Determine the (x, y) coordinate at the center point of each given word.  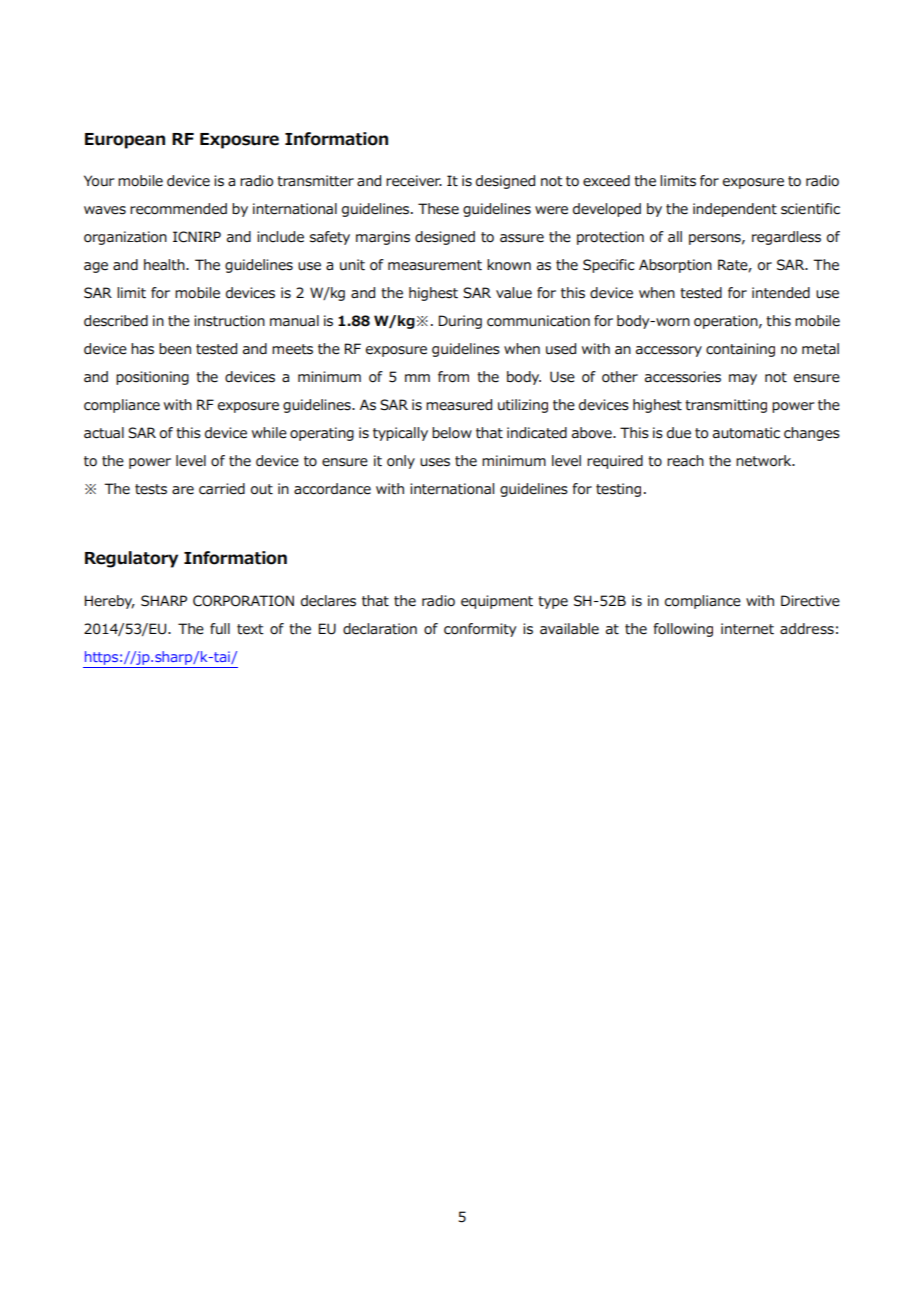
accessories (683, 377)
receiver (414, 181)
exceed (606, 181)
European (125, 141)
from (453, 377)
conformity (480, 630)
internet (747, 629)
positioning (152, 378)
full (220, 629)
